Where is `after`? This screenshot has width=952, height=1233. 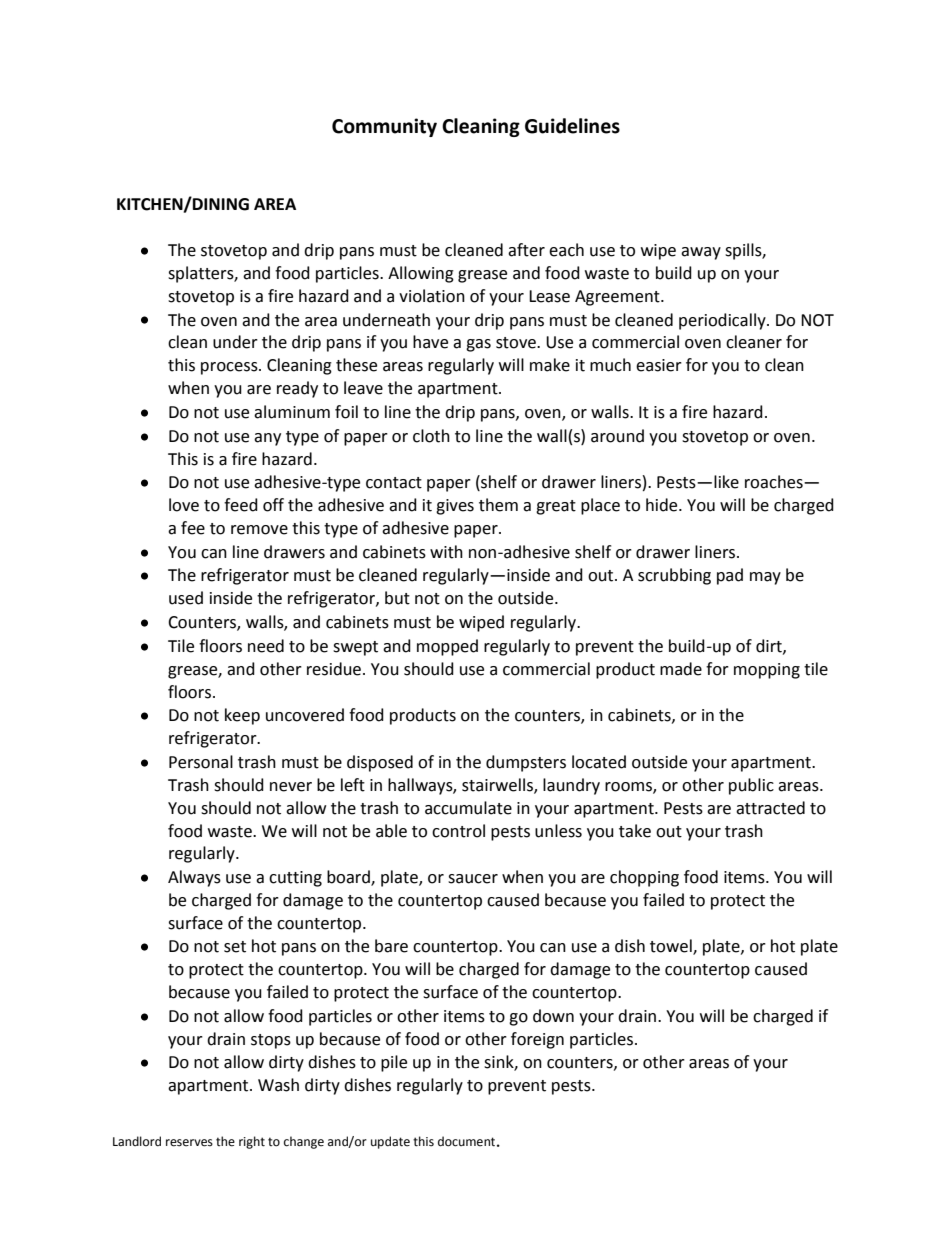
after is located at coordinates (526, 250).
